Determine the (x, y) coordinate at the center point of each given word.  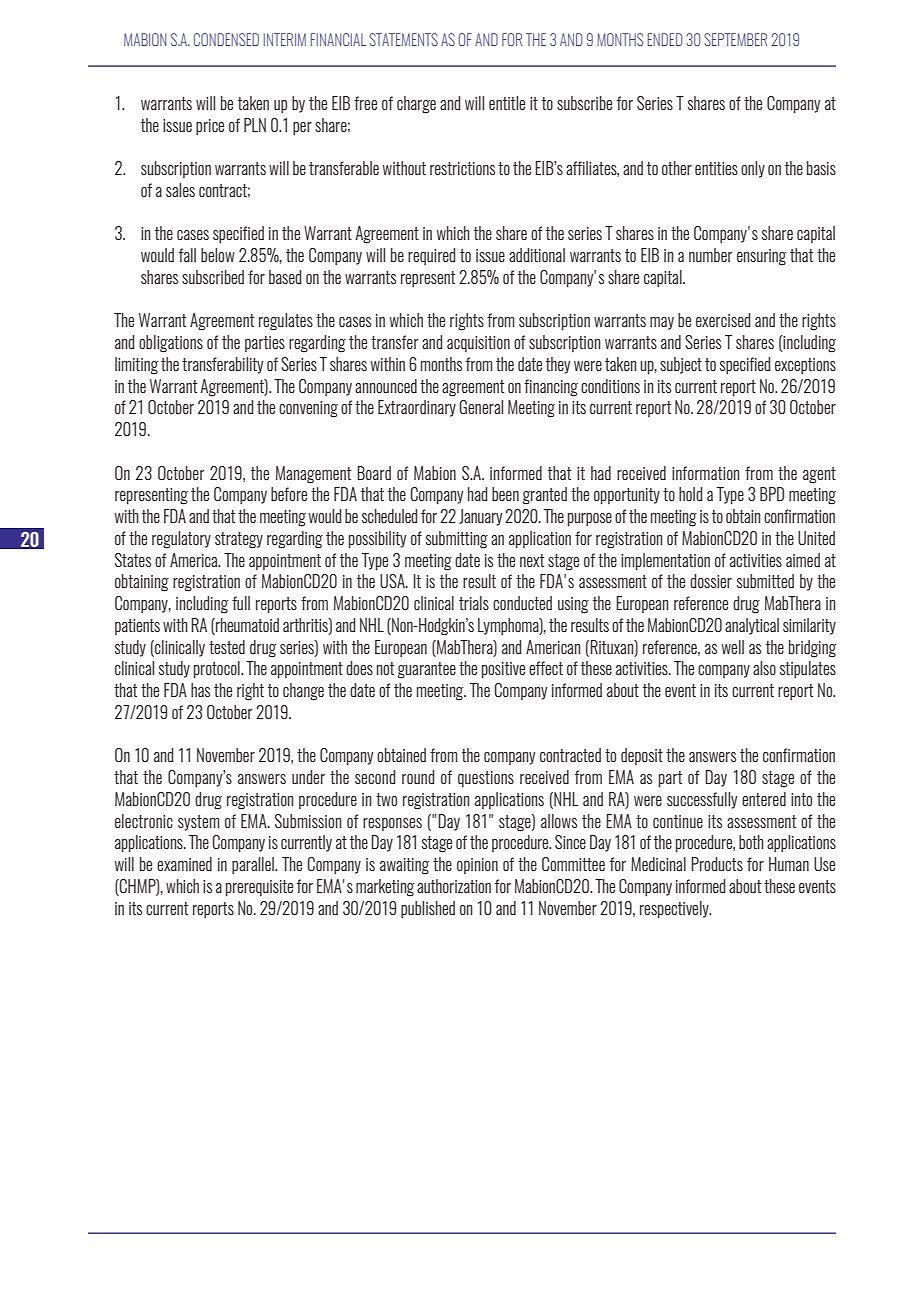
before (289, 494)
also (764, 668)
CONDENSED (226, 39)
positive (503, 670)
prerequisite (259, 888)
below (218, 255)
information (705, 473)
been (505, 494)
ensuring (761, 257)
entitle (507, 103)
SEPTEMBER (735, 39)
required (431, 256)
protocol (218, 670)
